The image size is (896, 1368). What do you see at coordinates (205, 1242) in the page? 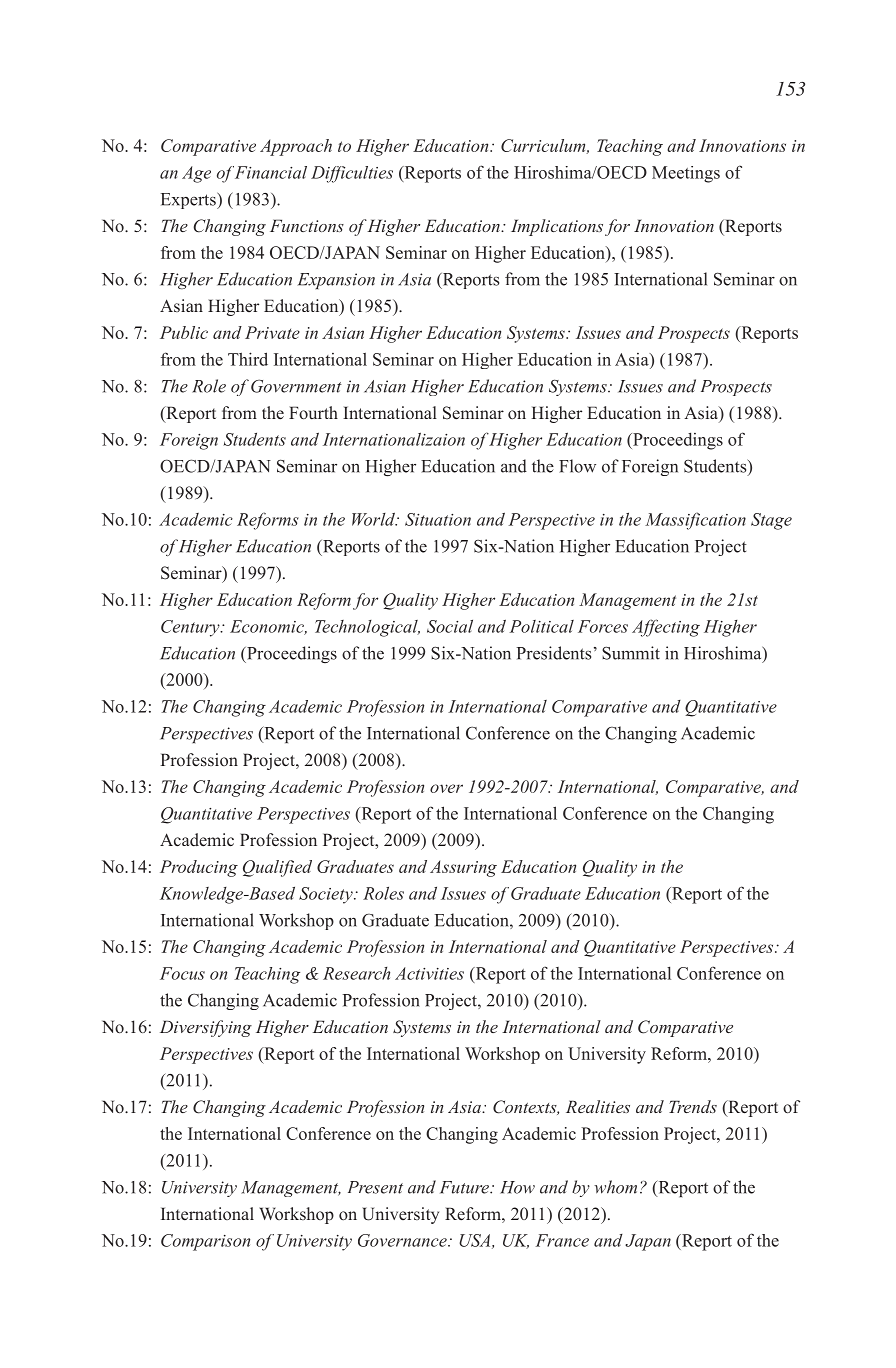
I see `Comparison` at bounding box center [205, 1242].
